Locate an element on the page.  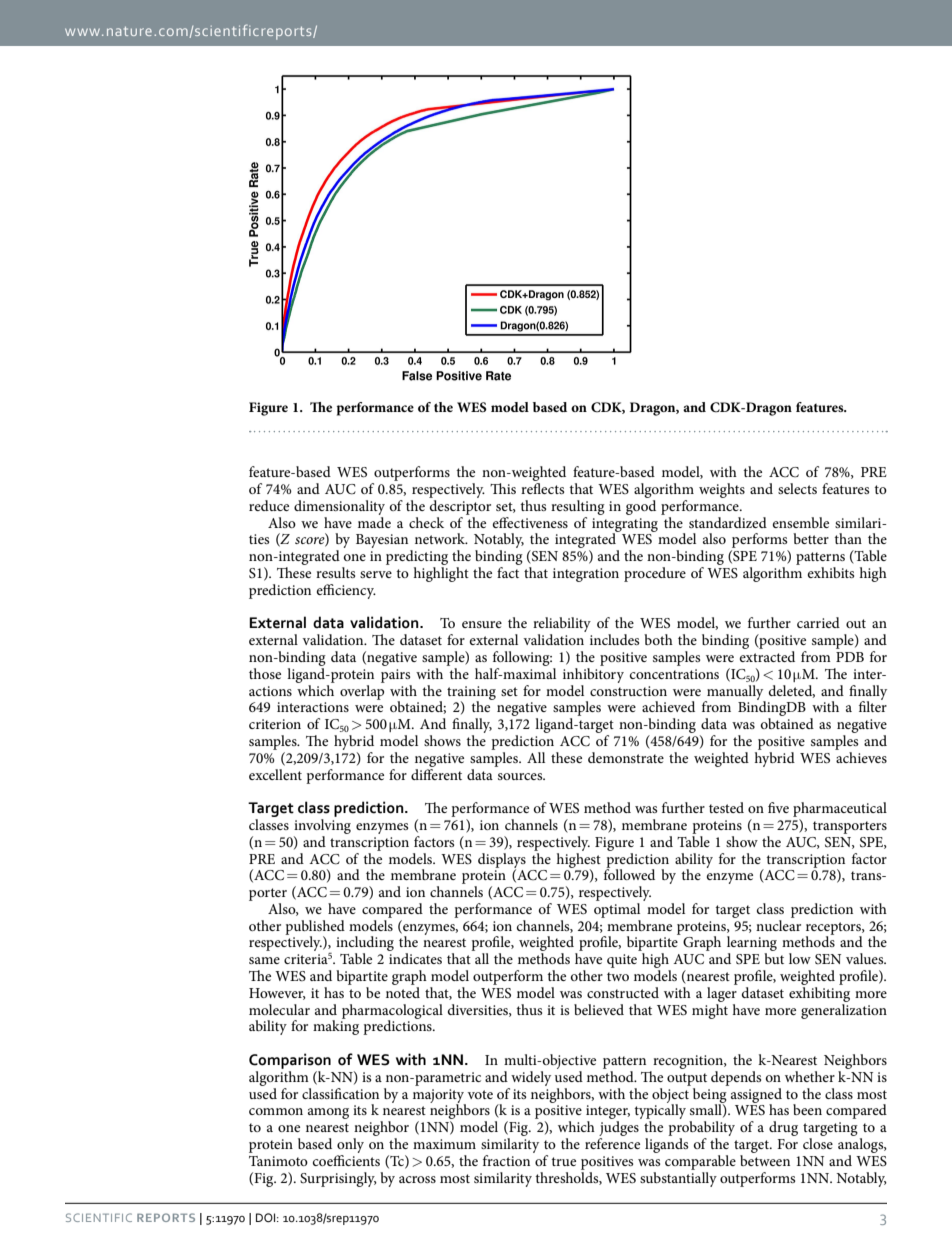
five is located at coordinates (778, 807).
